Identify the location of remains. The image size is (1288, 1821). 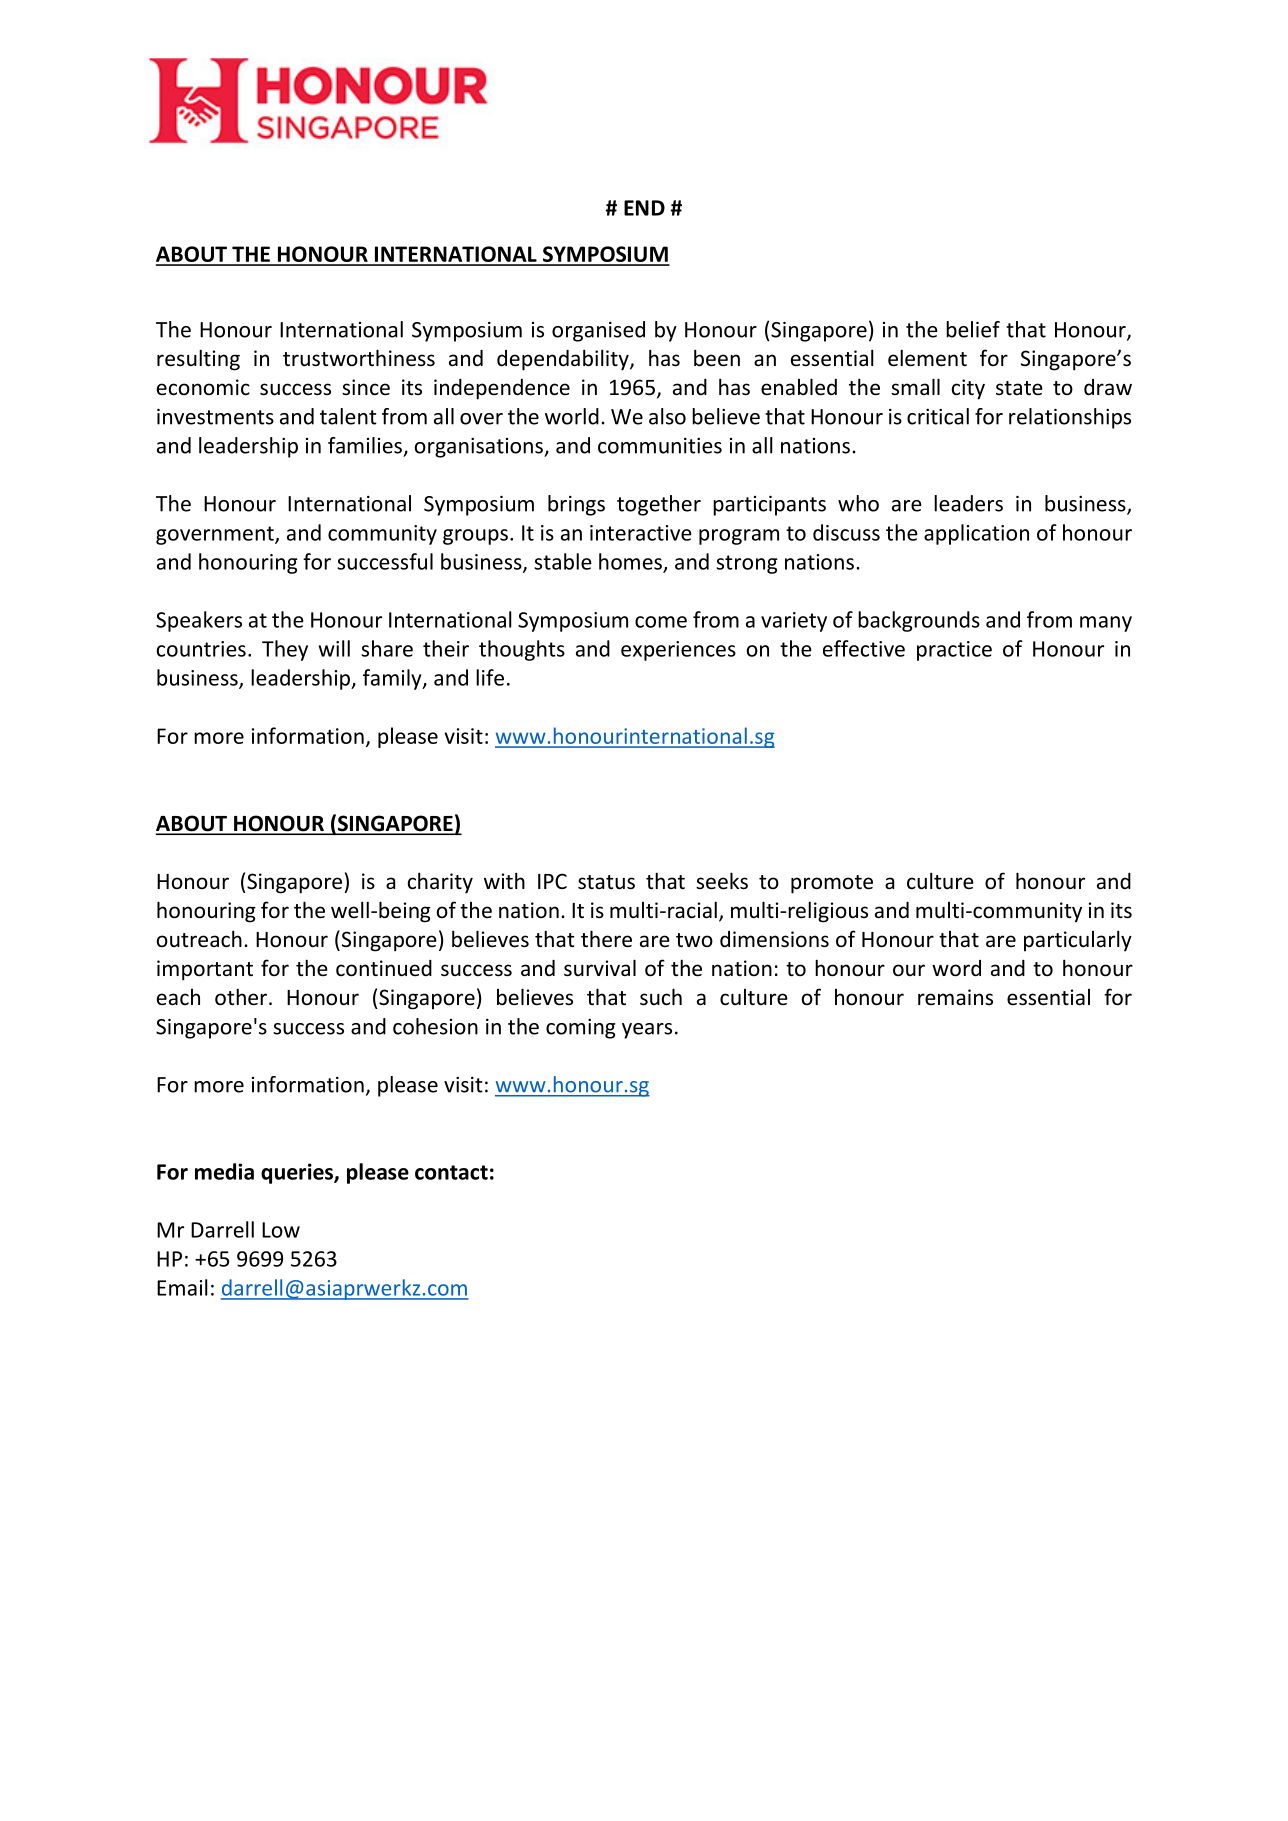
(955, 997).
